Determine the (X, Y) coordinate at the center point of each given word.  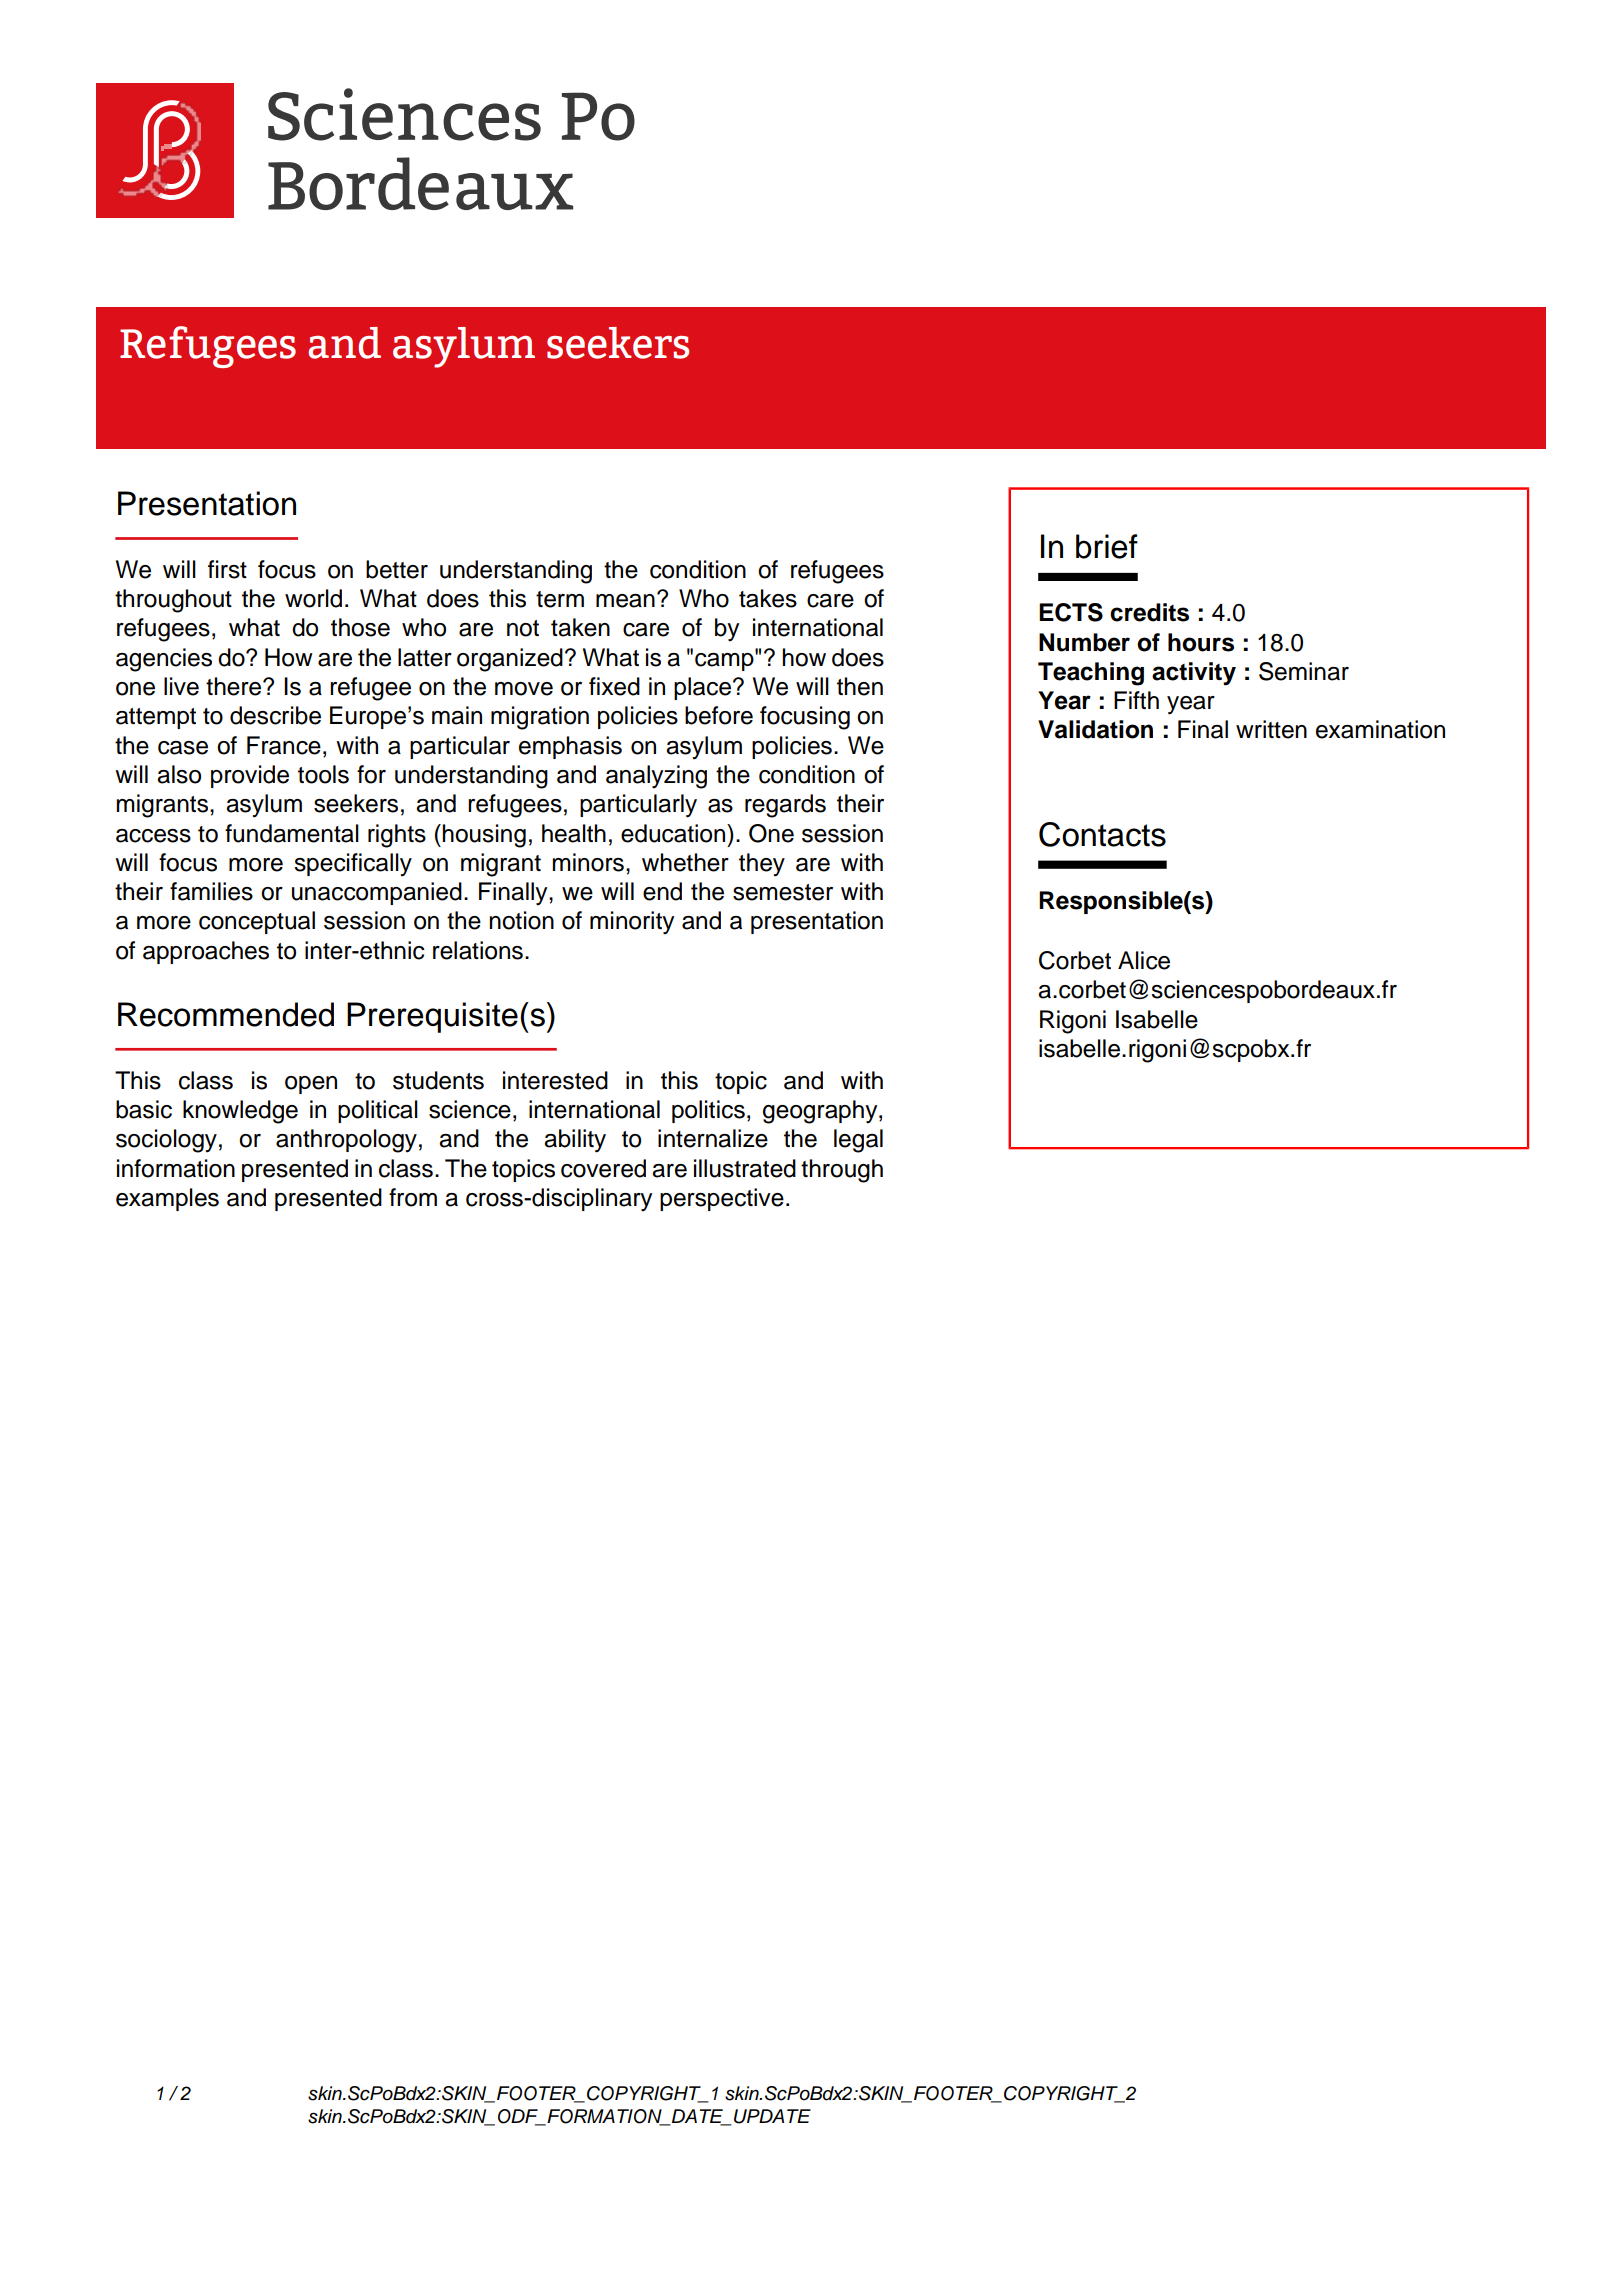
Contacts (1102, 834)
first (227, 569)
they (762, 865)
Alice (1144, 960)
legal (858, 1141)
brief (1107, 546)
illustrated (745, 1168)
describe (275, 715)
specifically (353, 865)
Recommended (226, 1014)
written (1271, 729)
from (413, 1197)
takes (768, 598)
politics (708, 1111)
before (719, 715)
